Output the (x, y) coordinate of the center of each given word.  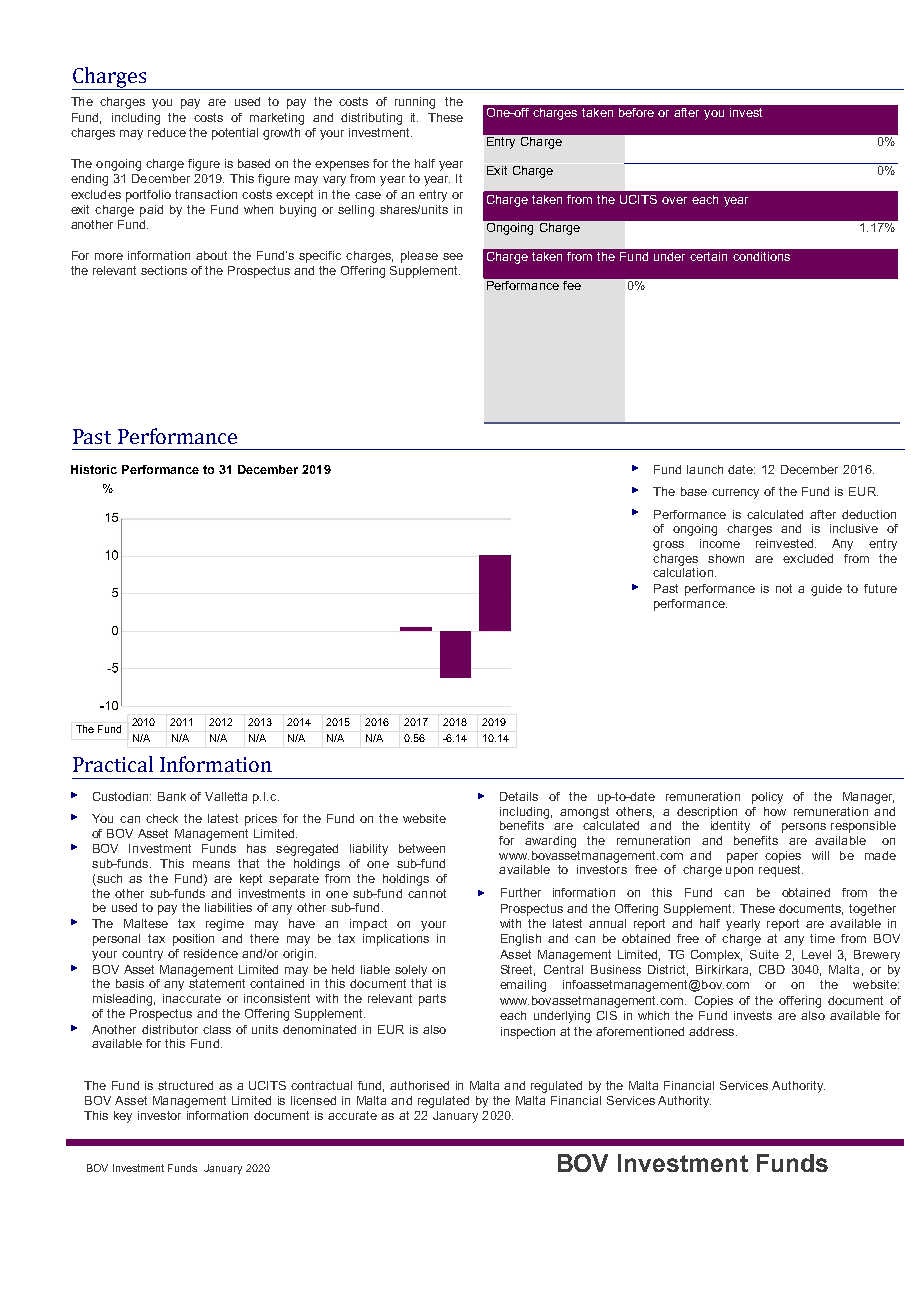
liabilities (228, 907)
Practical (113, 764)
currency (735, 494)
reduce (167, 132)
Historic (94, 469)
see (453, 256)
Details (519, 796)
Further (521, 892)
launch (705, 469)
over (674, 200)
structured (185, 1085)
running (415, 103)
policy (767, 798)
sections (164, 270)
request (781, 871)
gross (668, 546)
